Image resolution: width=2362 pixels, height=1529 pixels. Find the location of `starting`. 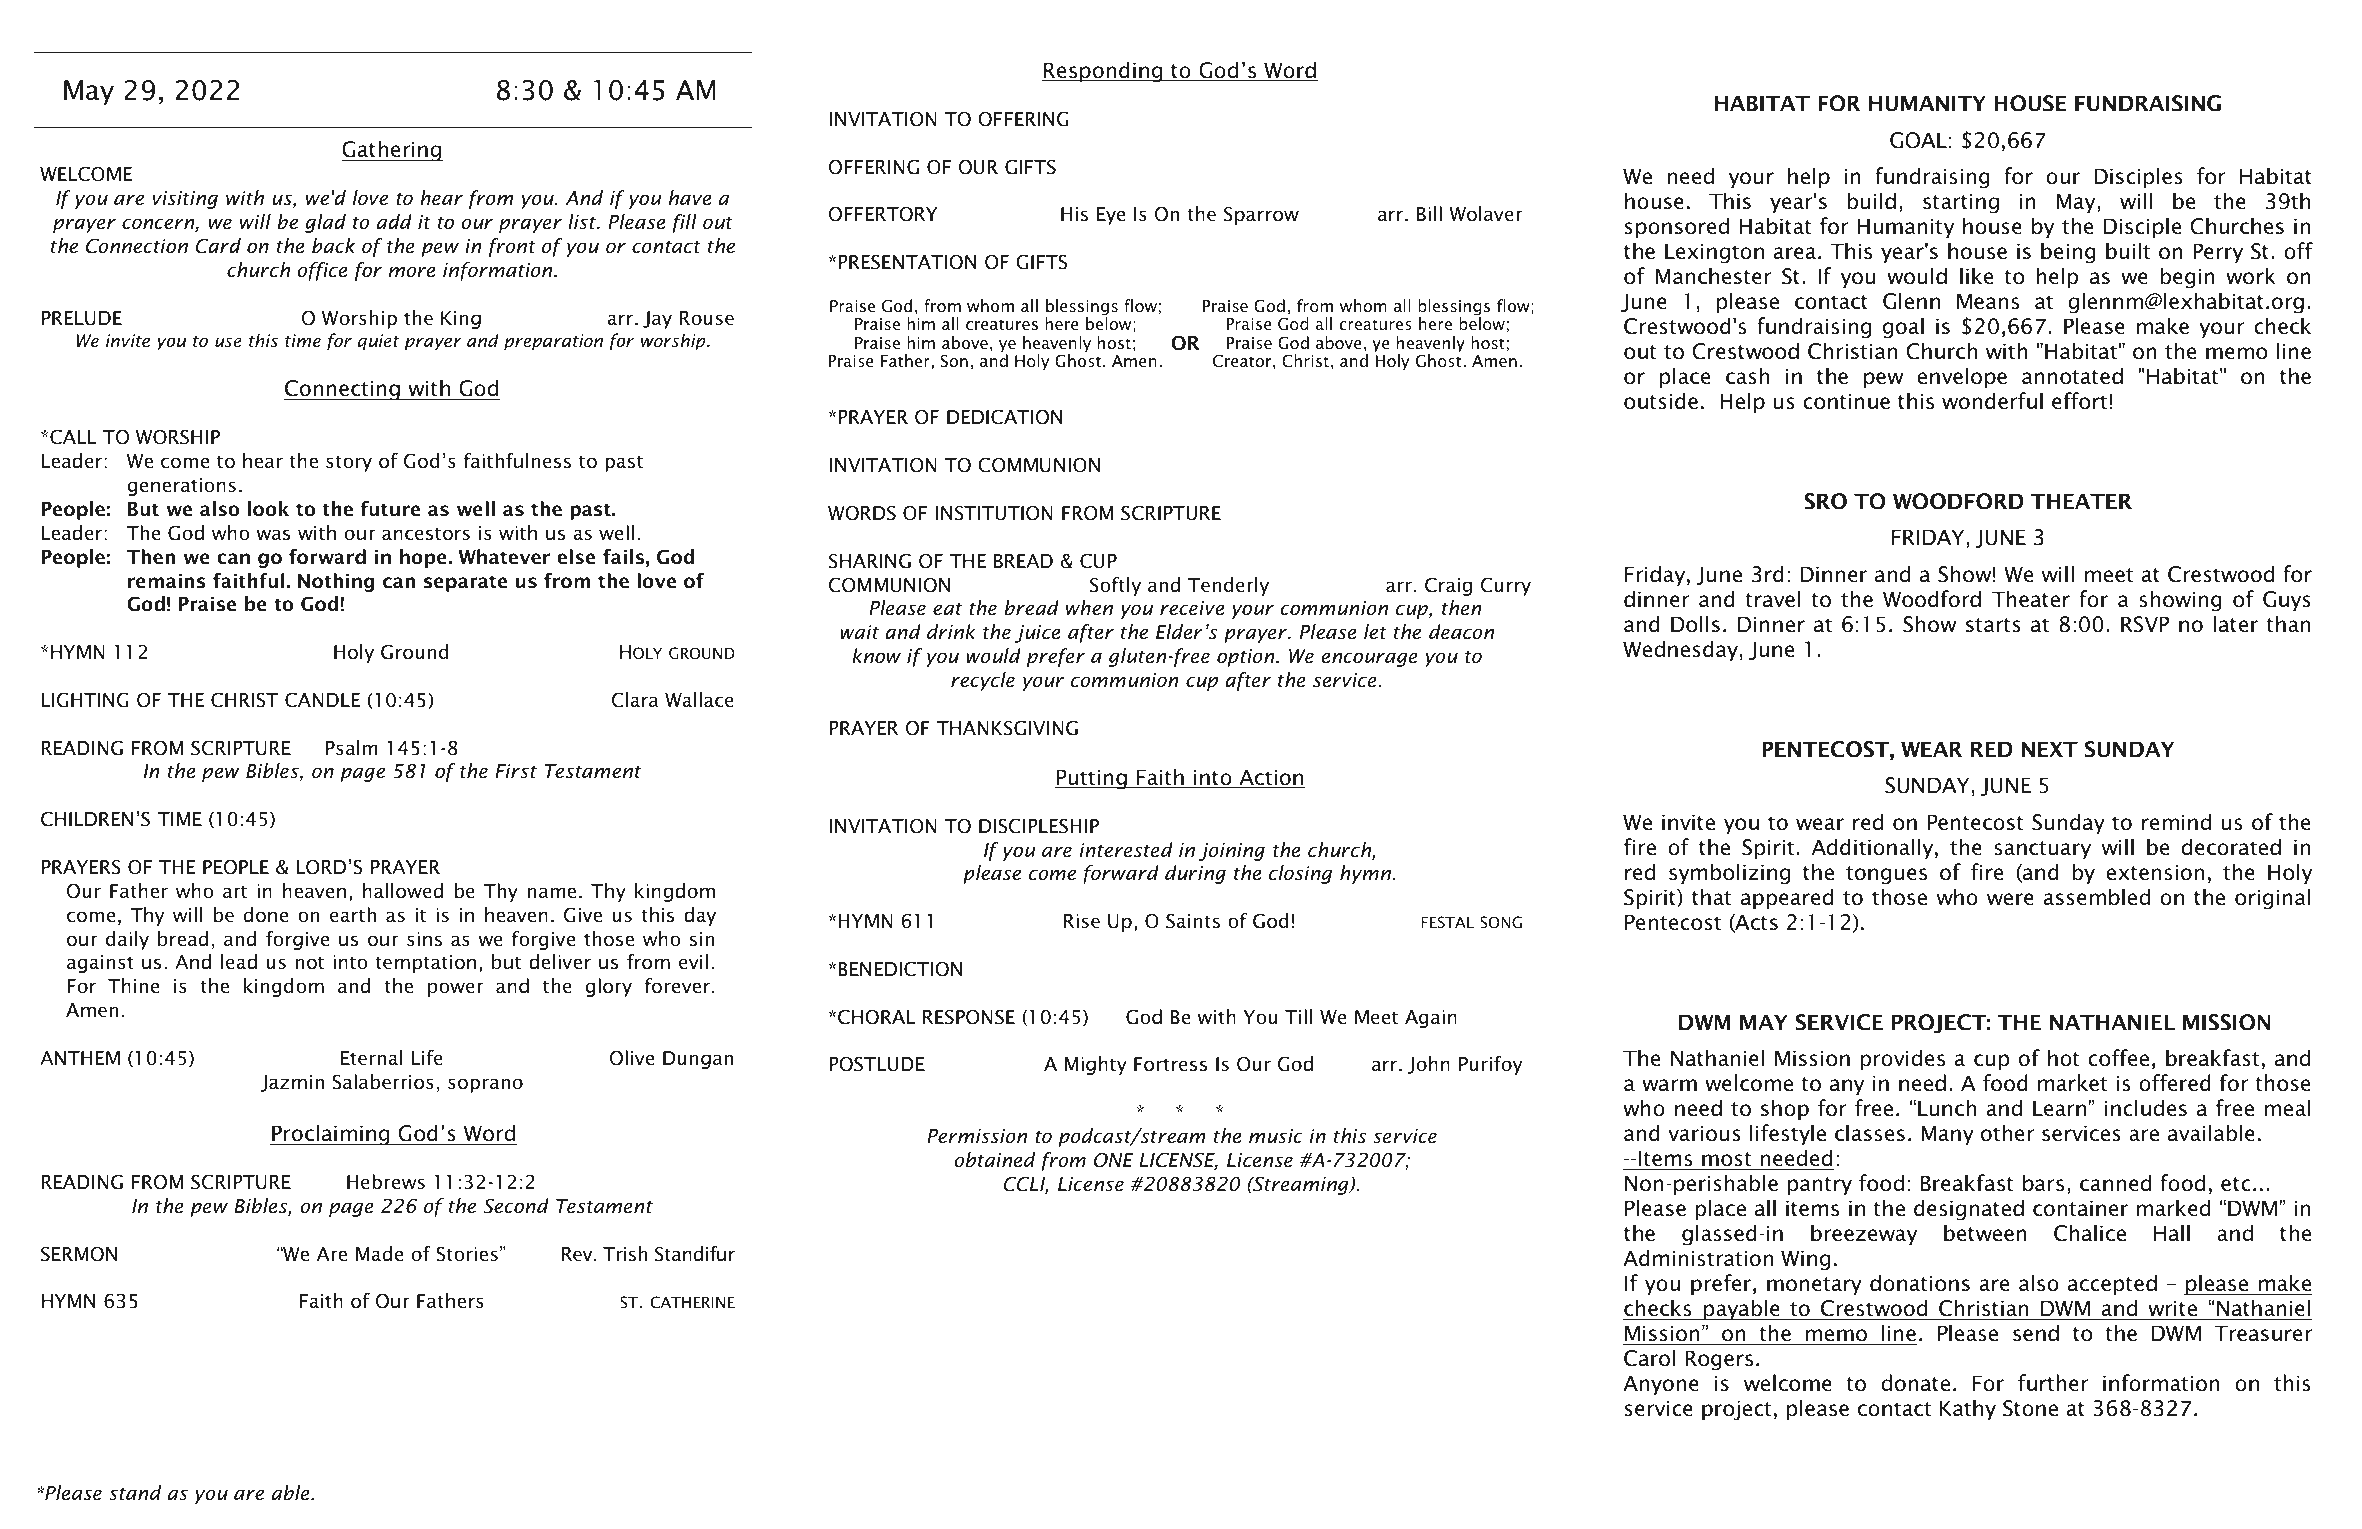

starting is located at coordinates (1961, 203).
